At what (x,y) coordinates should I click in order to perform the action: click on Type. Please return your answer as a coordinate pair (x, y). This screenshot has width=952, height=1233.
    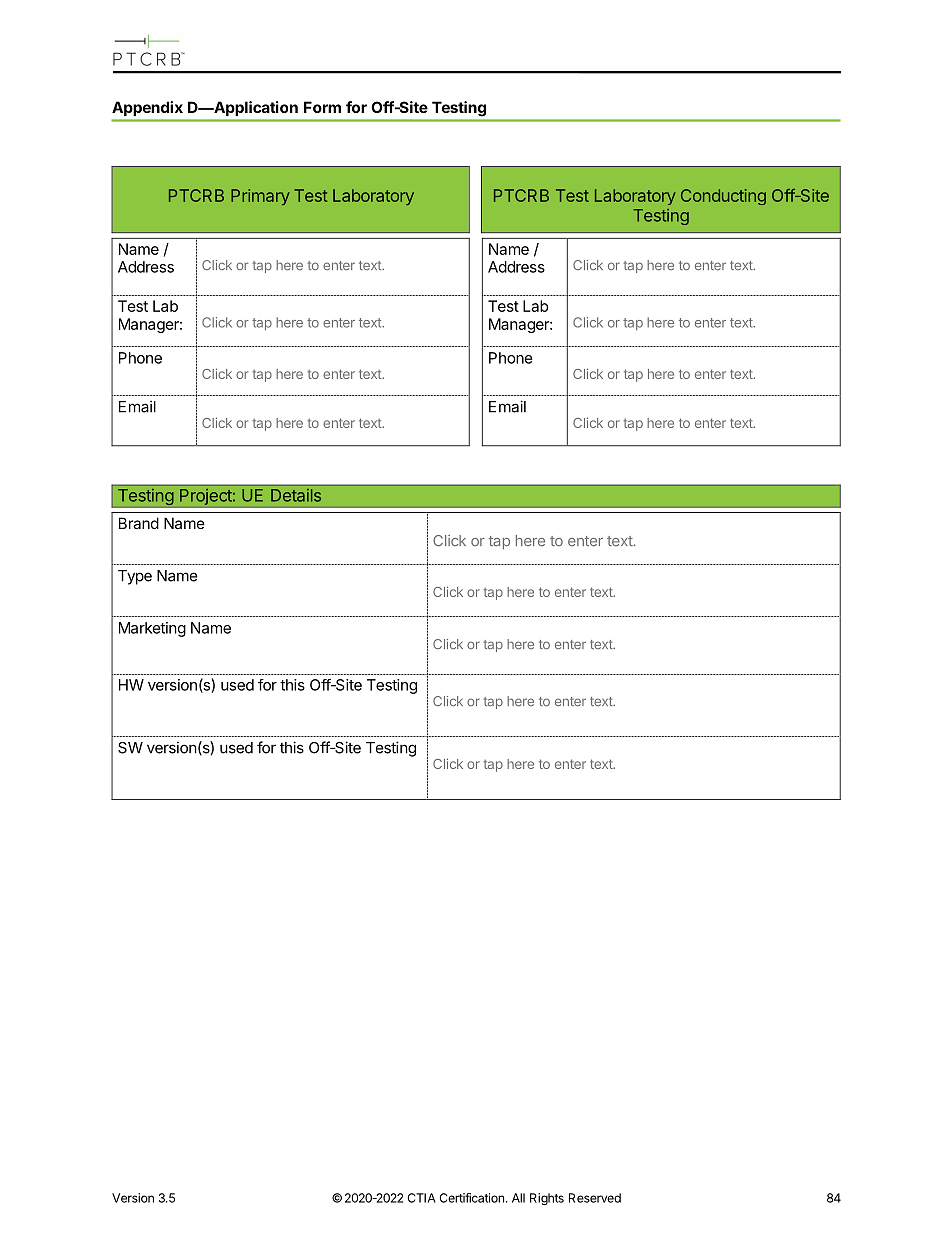
    Looking at the image, I should click on (135, 577).
